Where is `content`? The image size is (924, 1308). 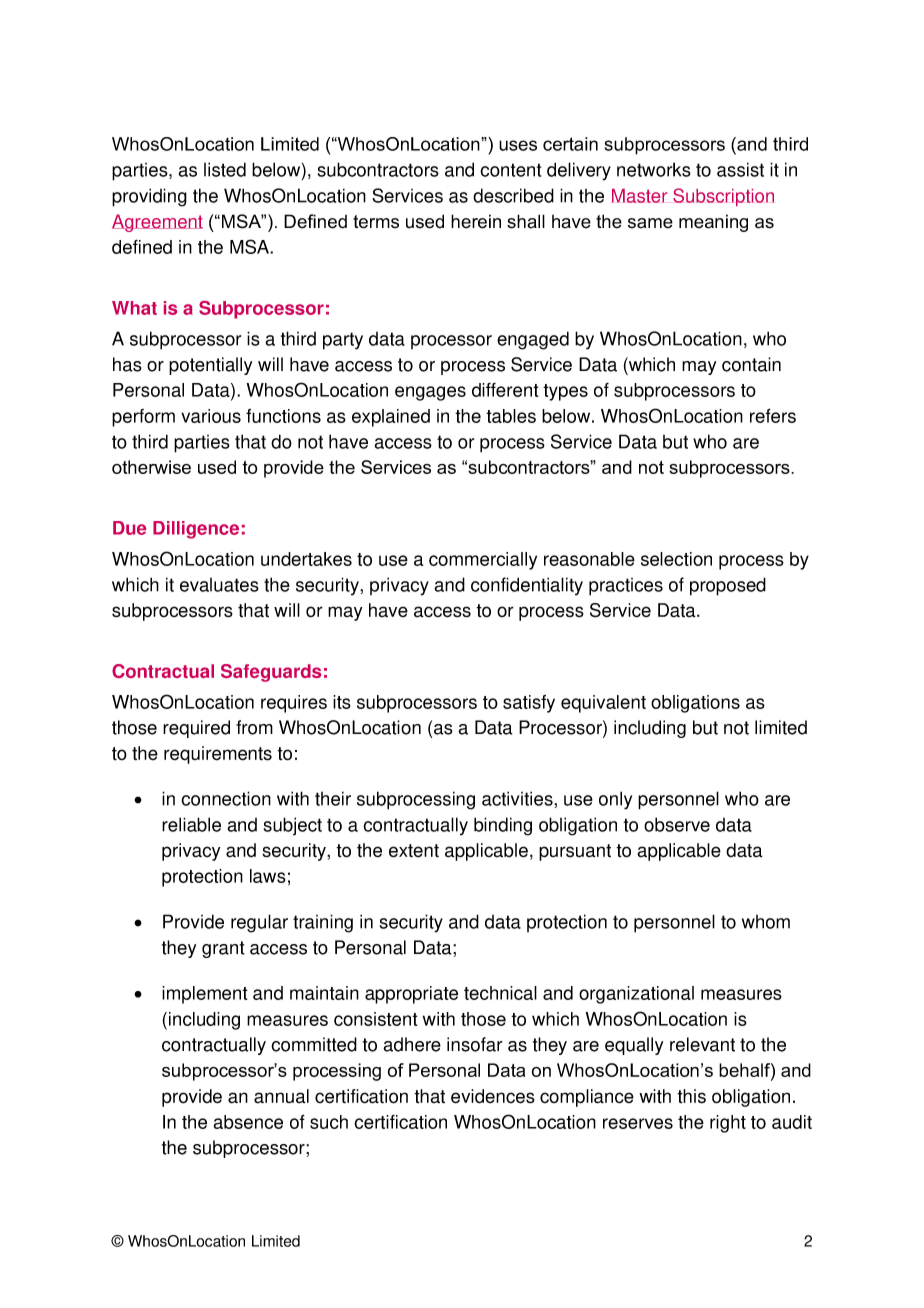 content is located at coordinates (510, 170).
